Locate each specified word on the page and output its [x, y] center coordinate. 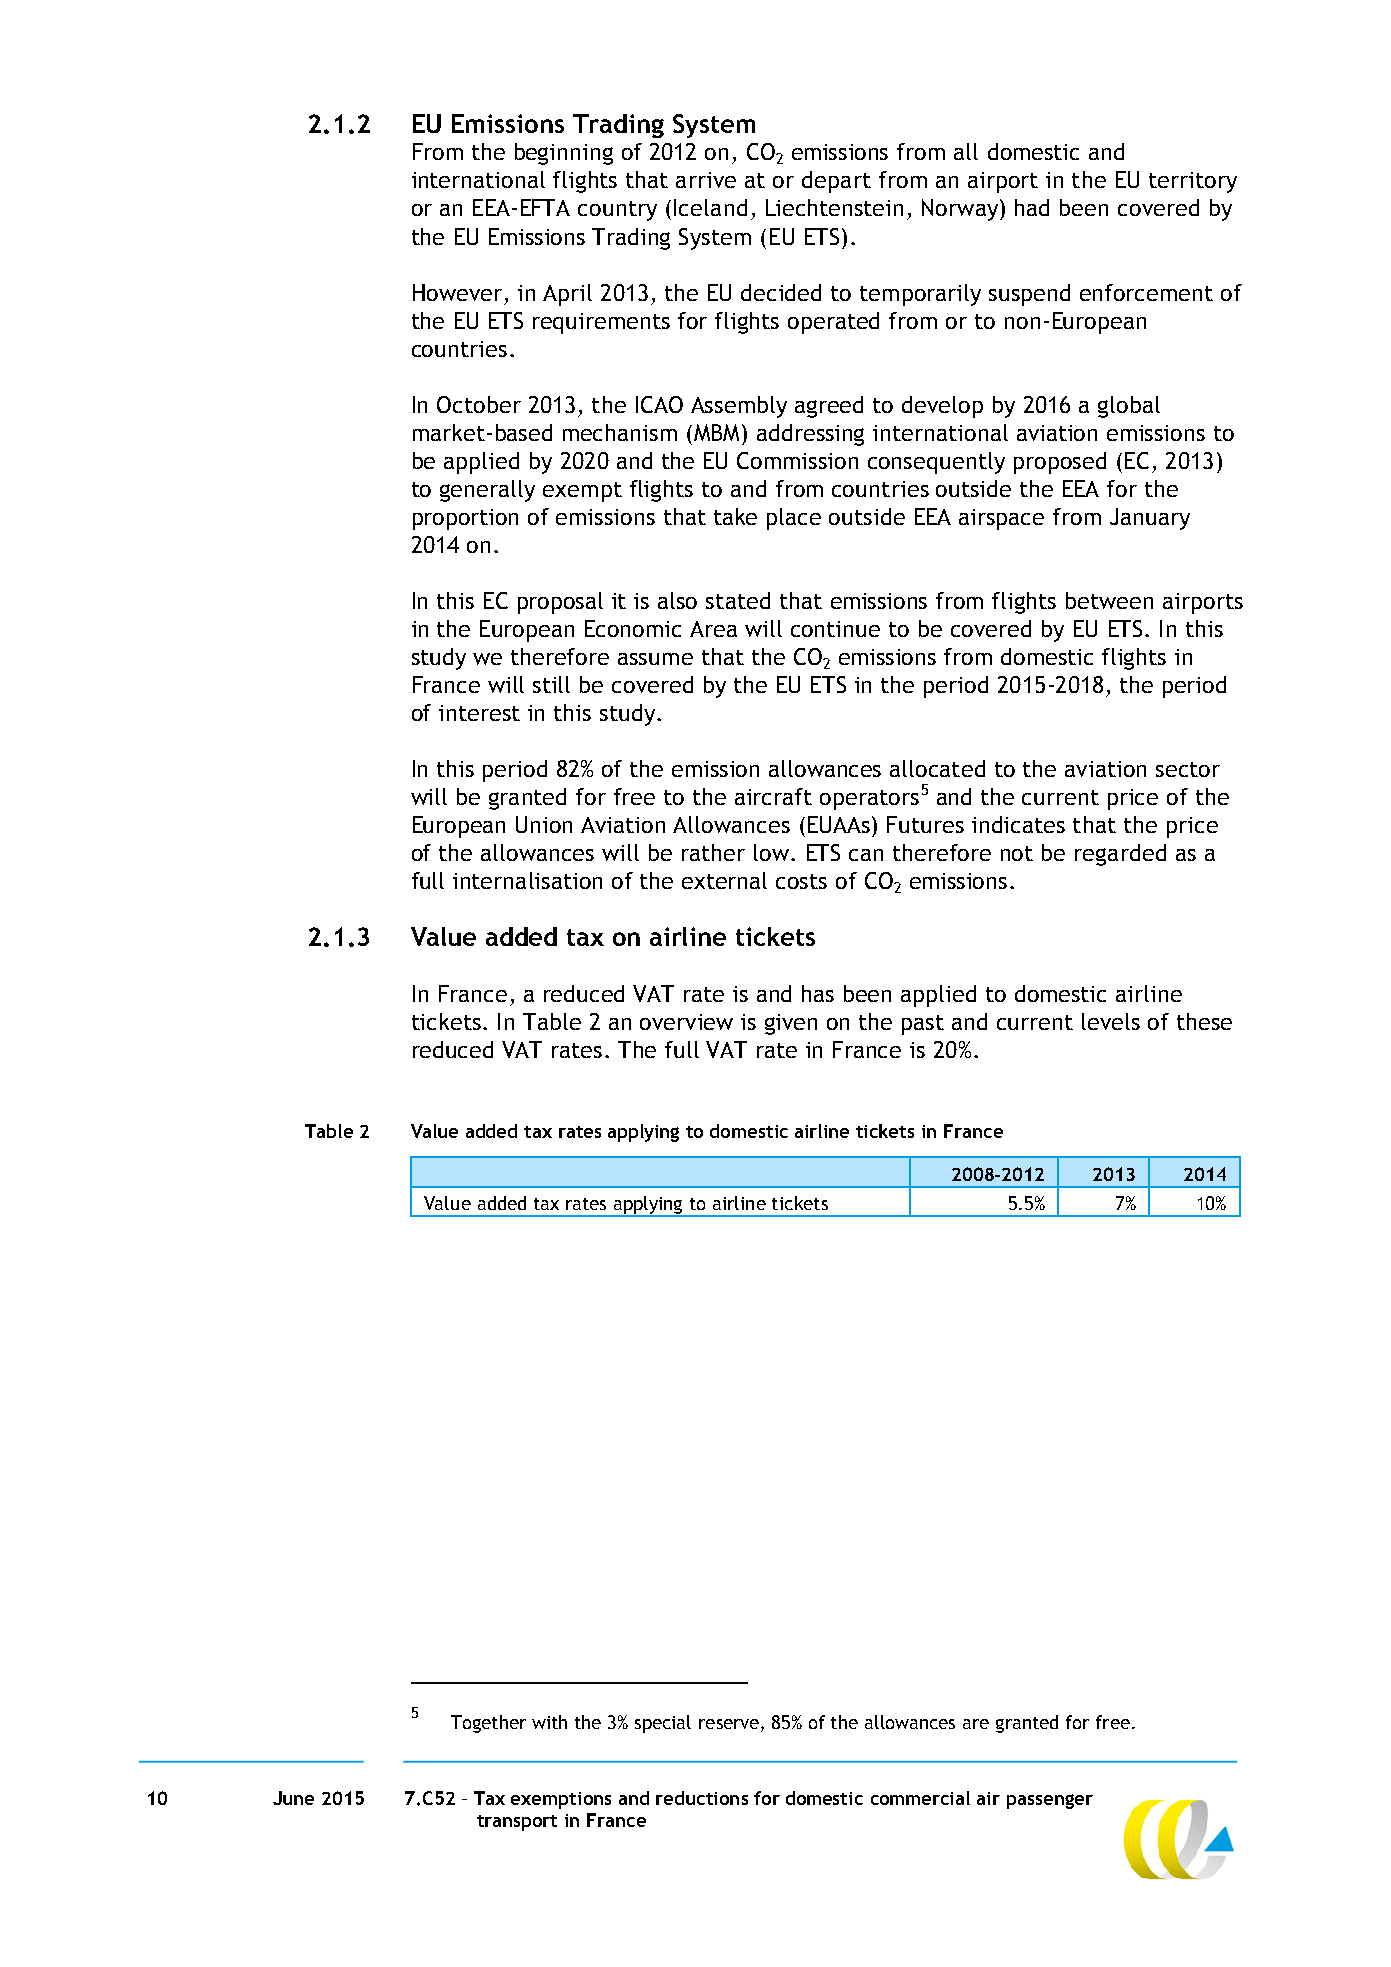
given [791, 1024]
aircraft [773, 796]
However [457, 292]
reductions [702, 1798]
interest [479, 713]
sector [1188, 769]
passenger [1050, 1801]
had [1032, 207]
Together [488, 1724]
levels [1111, 1021]
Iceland [710, 207]
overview [686, 1022]
